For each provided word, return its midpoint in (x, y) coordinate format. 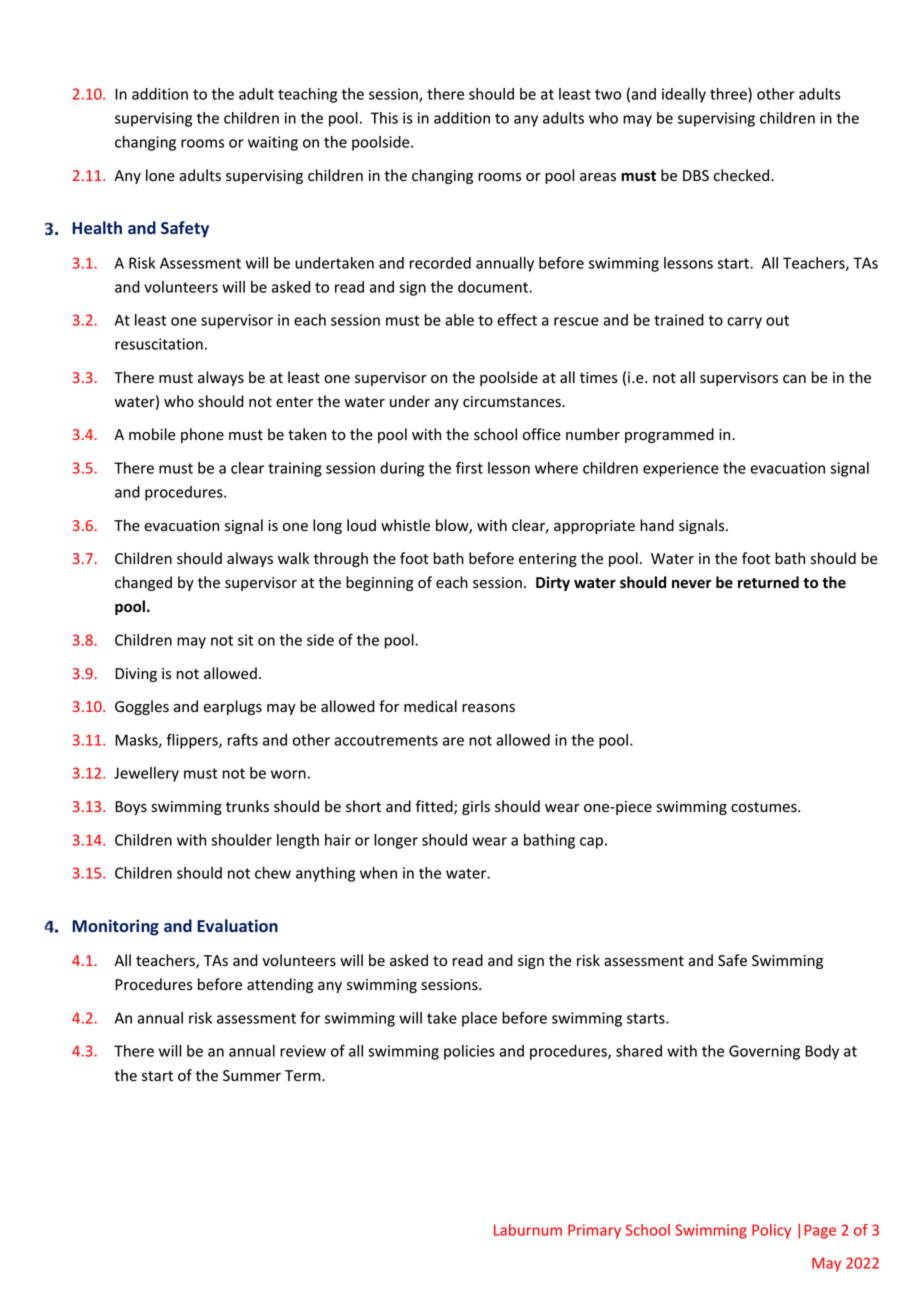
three (729, 95)
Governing (764, 1052)
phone (202, 435)
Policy (771, 1231)
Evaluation (237, 926)
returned (768, 582)
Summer (252, 1076)
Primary (594, 1231)
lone (160, 175)
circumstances (513, 402)
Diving (136, 675)
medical (430, 706)
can (794, 379)
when (378, 873)
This (384, 118)
